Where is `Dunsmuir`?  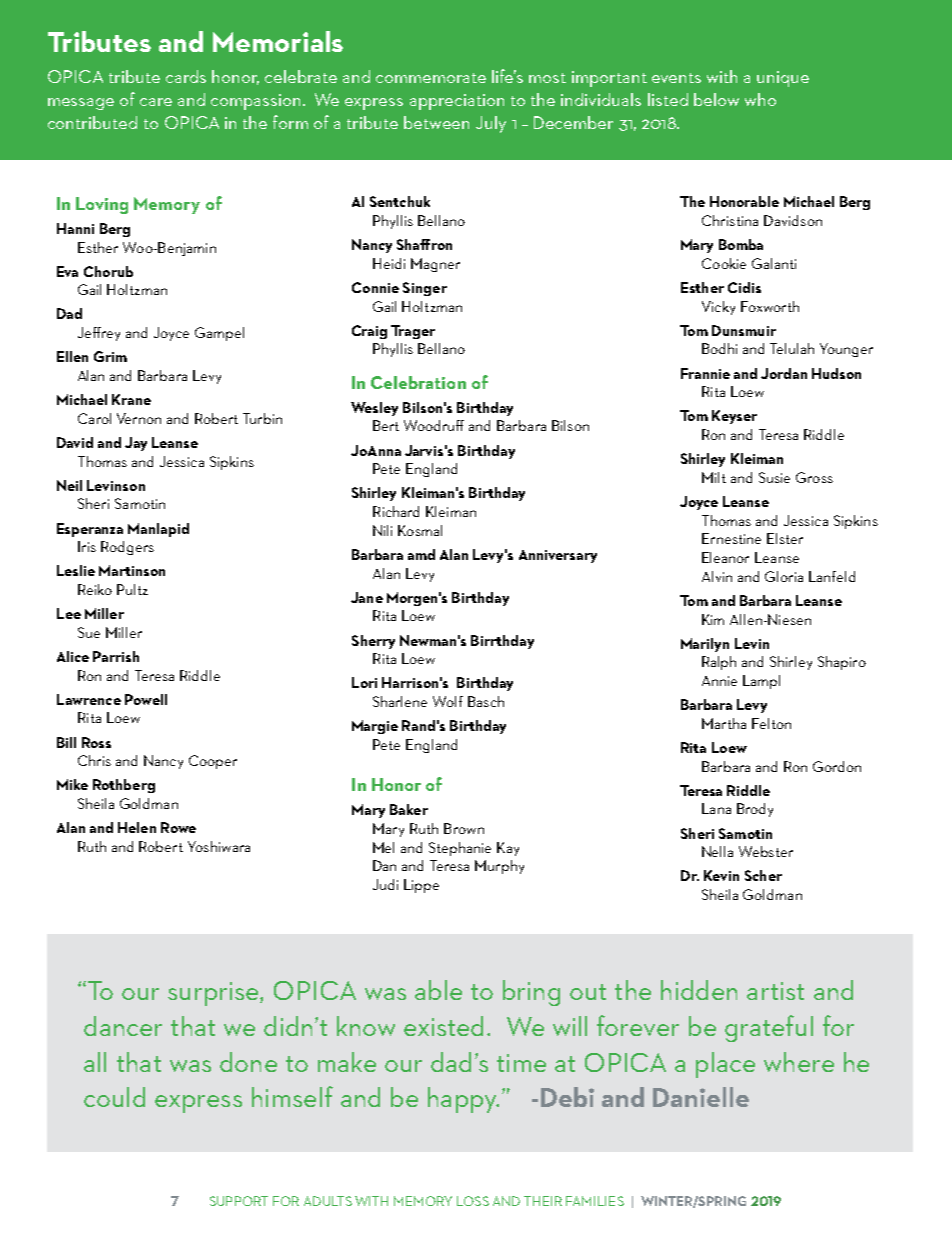 Dunsmuir is located at coordinates (744, 330).
